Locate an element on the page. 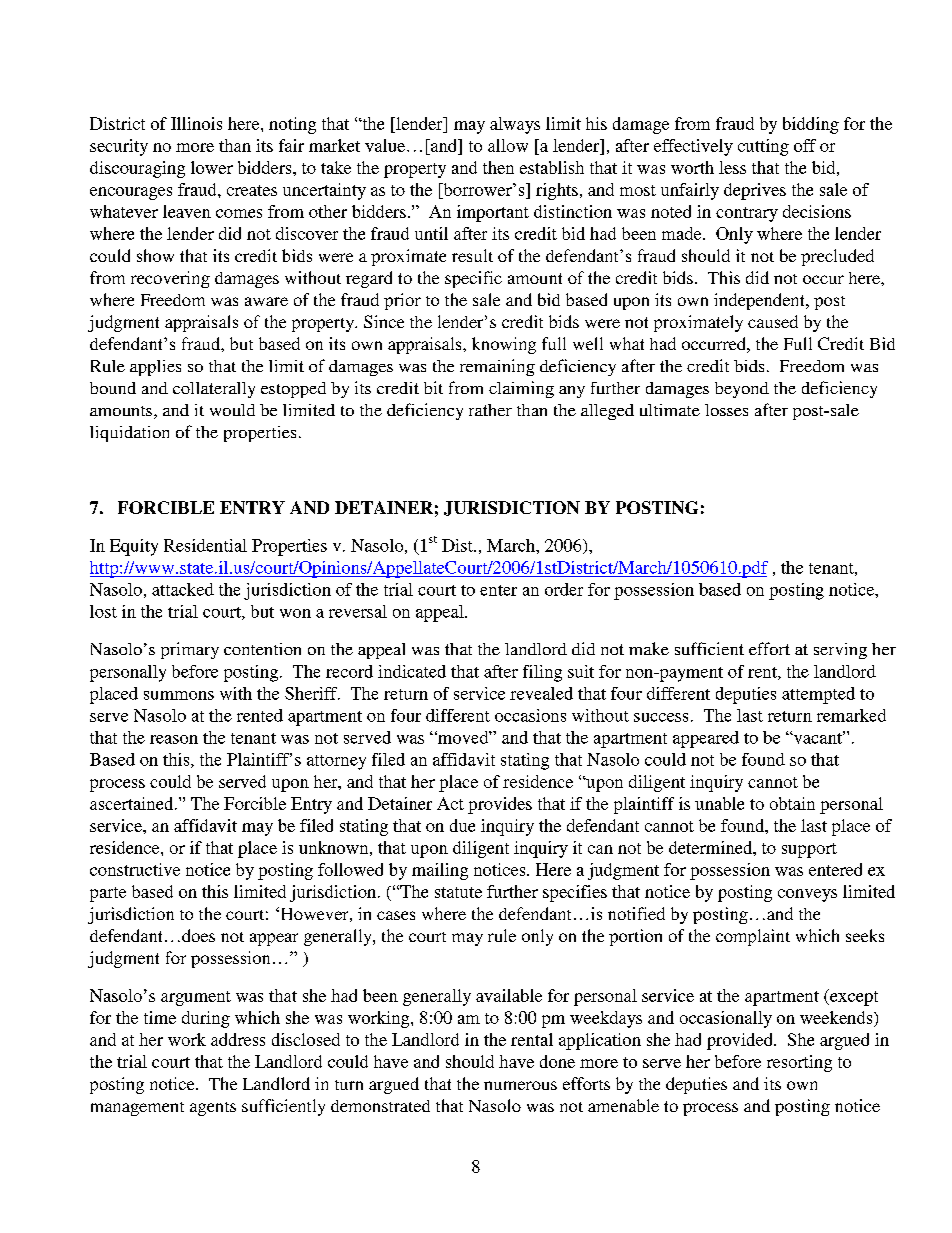 The image size is (952, 1233). order is located at coordinates (564, 589).
